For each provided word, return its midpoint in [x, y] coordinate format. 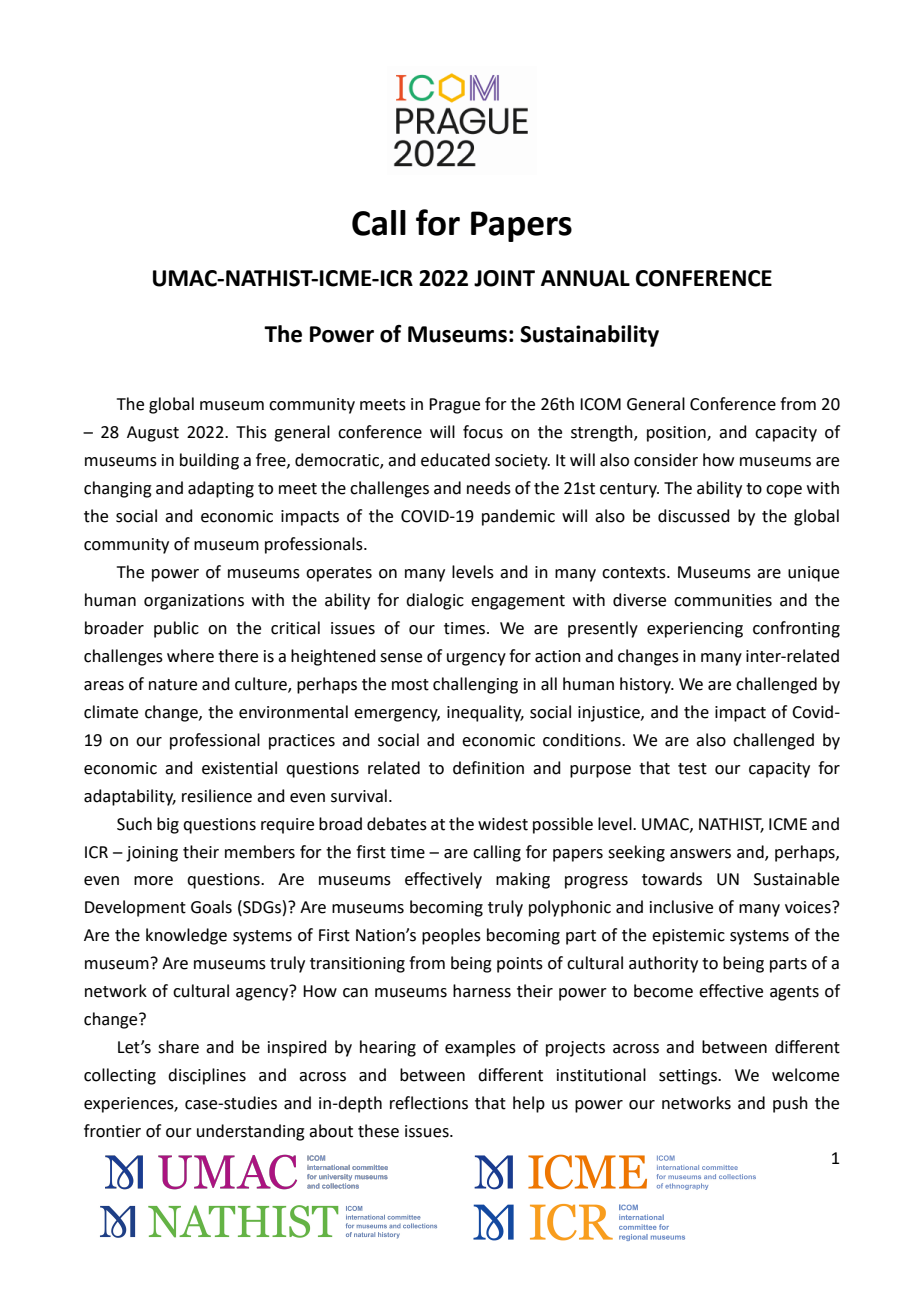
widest [503, 824]
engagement [518, 602]
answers [700, 854]
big [168, 825]
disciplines [207, 1076]
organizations [194, 602]
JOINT [504, 278]
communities [723, 600]
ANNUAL [585, 278]
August [153, 434]
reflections [429, 1103]
